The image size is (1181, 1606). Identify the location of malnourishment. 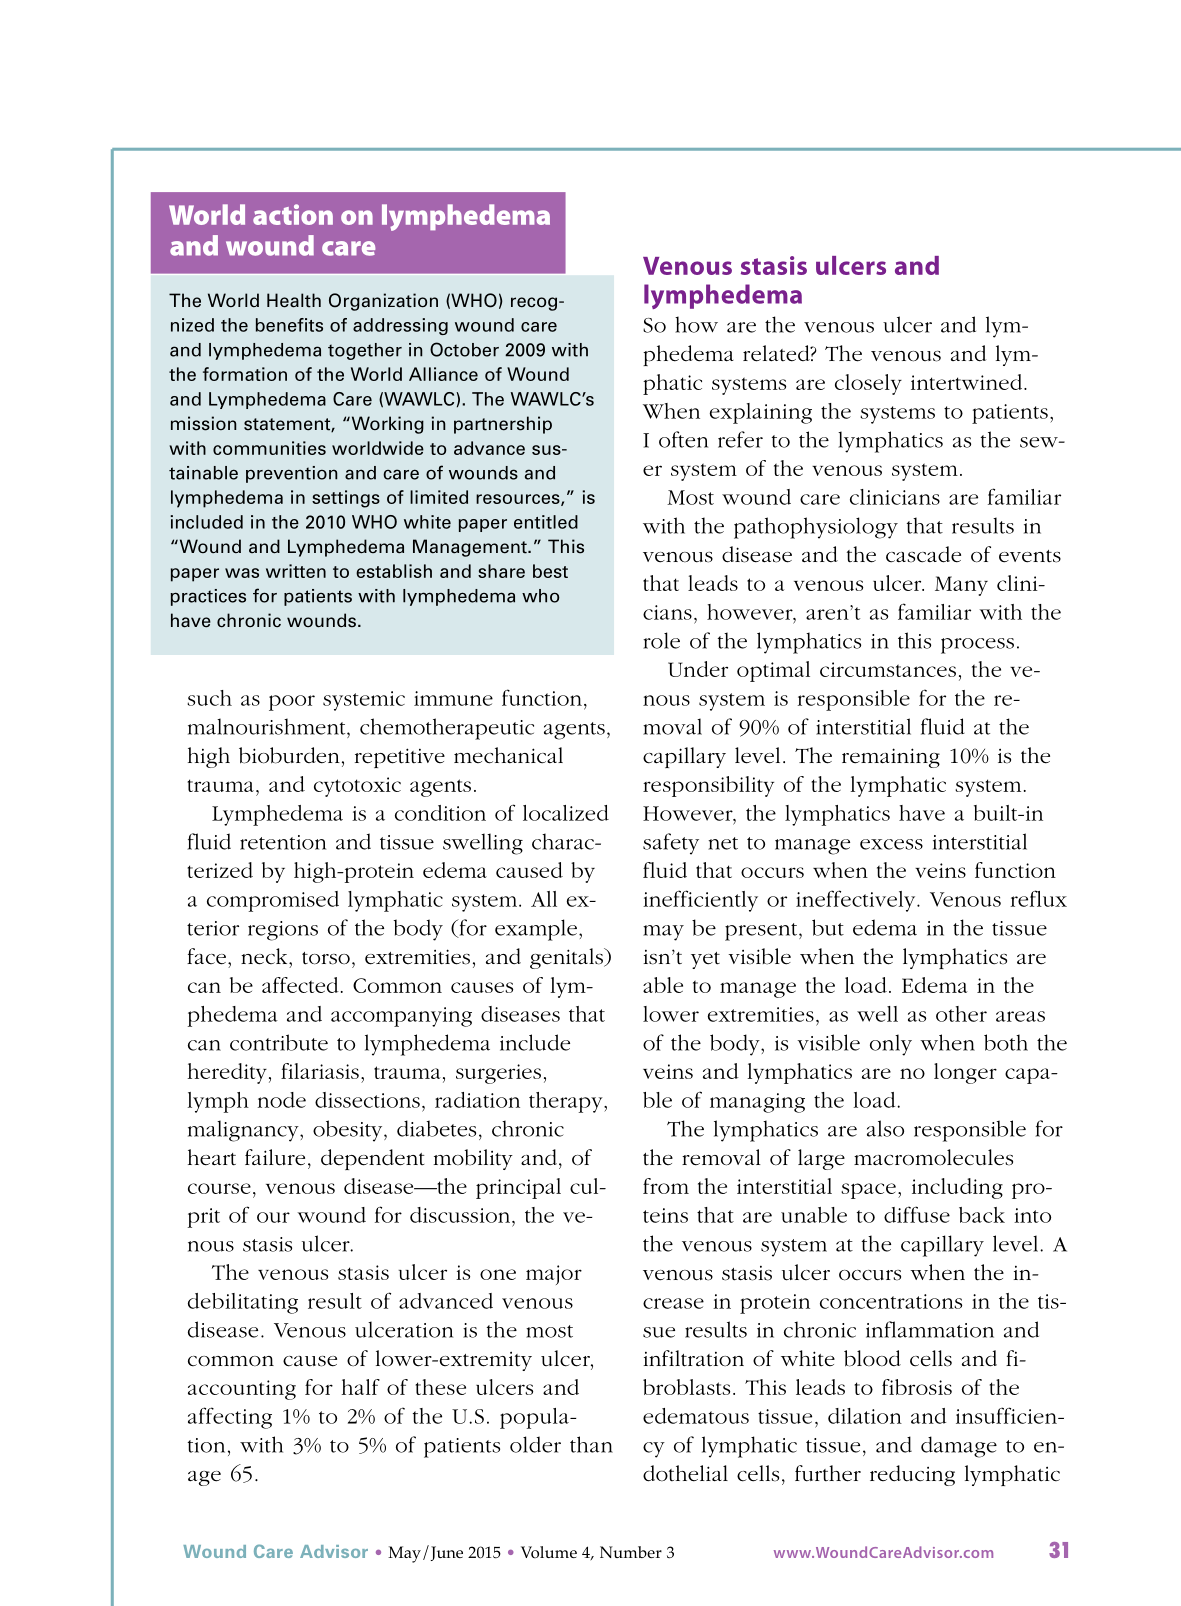
(268, 726).
